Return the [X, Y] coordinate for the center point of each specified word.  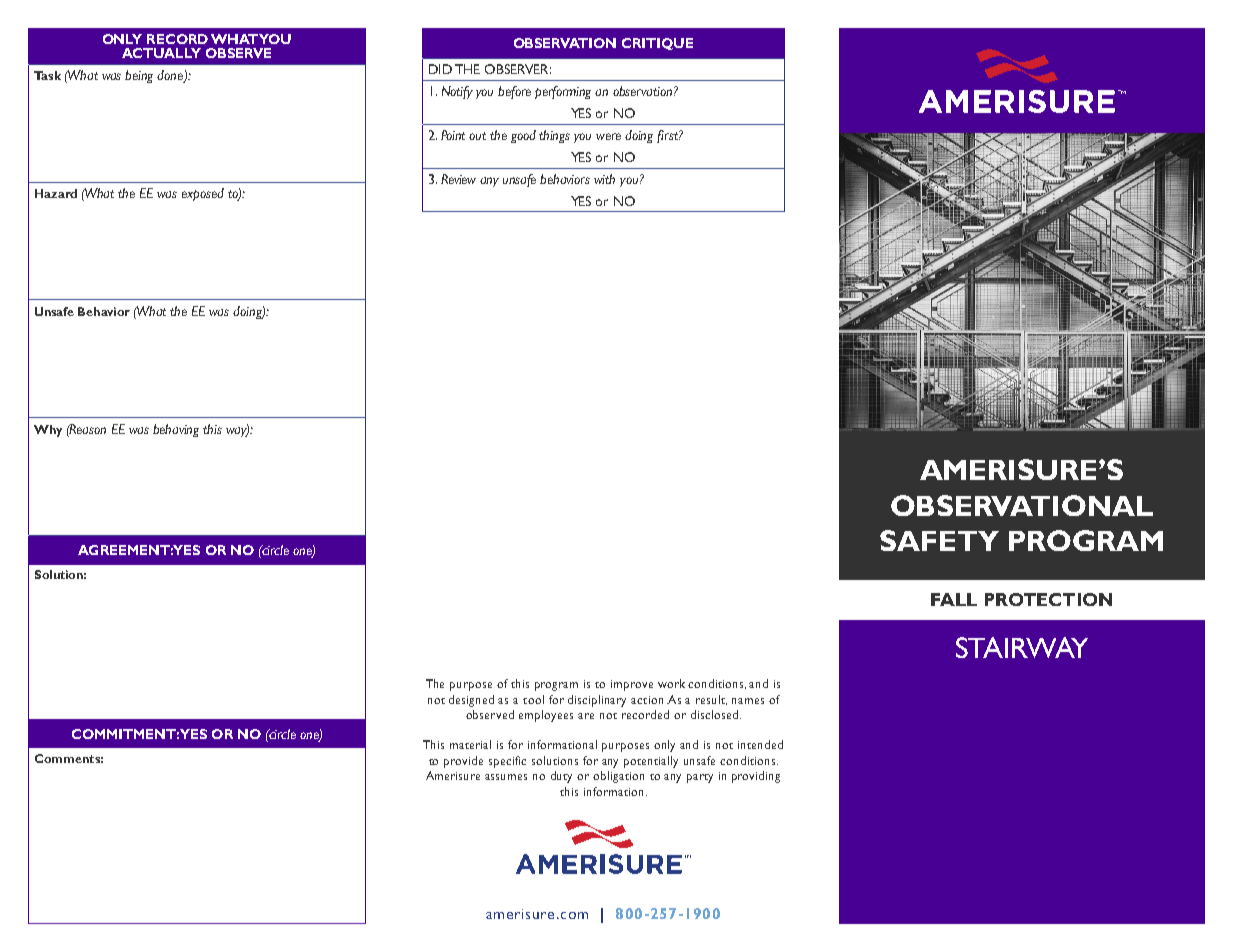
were [608, 136]
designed [471, 701]
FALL [954, 599]
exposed [203, 194]
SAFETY [939, 540]
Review [458, 179]
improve [632, 685]
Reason [87, 429]
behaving [176, 430]
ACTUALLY [161, 53]
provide [463, 762]
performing [563, 92]
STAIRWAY [1022, 647]
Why [48, 431]
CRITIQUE [657, 44]
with [604, 179]
